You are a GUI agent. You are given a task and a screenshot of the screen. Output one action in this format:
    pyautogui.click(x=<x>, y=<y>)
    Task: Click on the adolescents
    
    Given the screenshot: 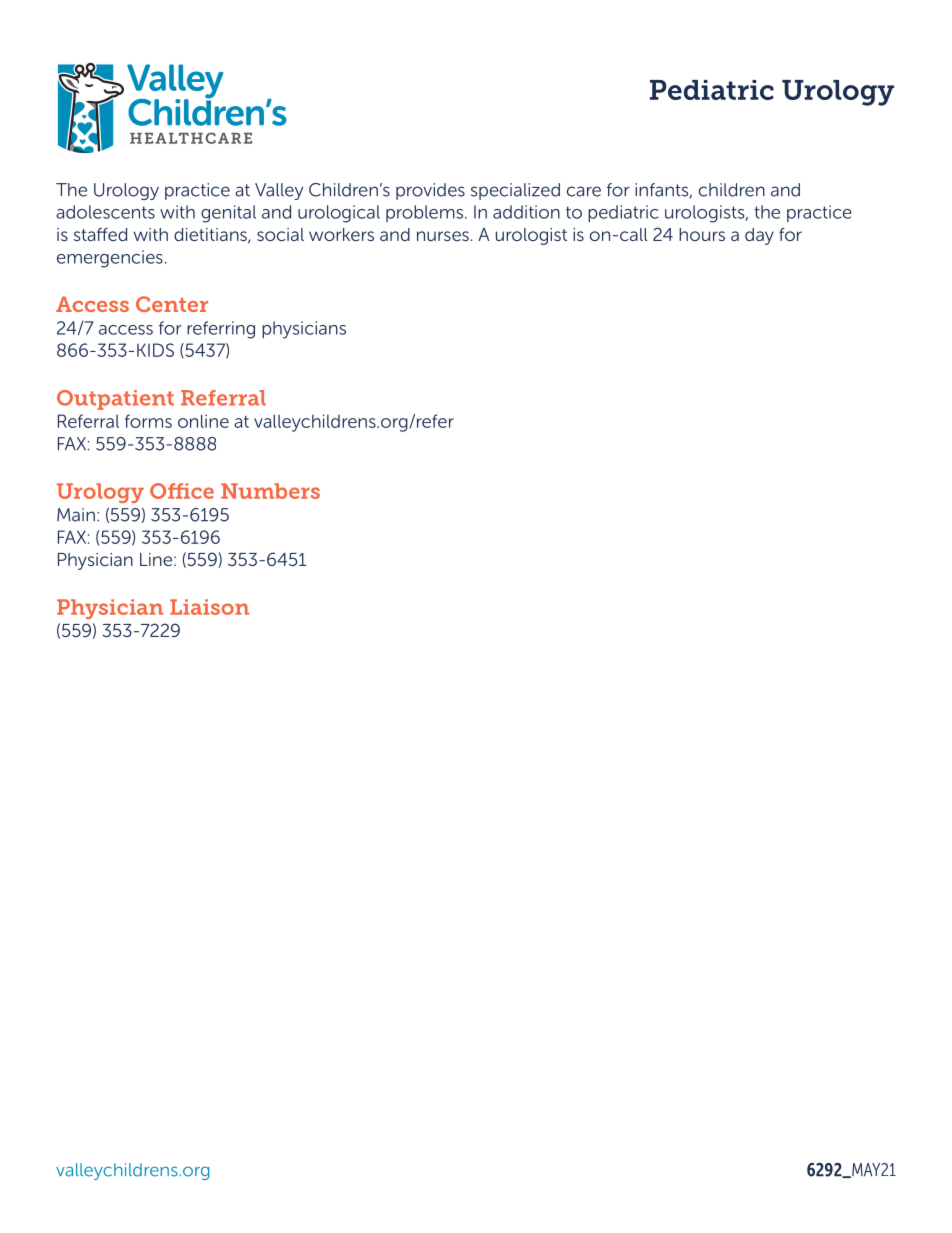 What is the action you would take?
    pyautogui.click(x=105, y=212)
